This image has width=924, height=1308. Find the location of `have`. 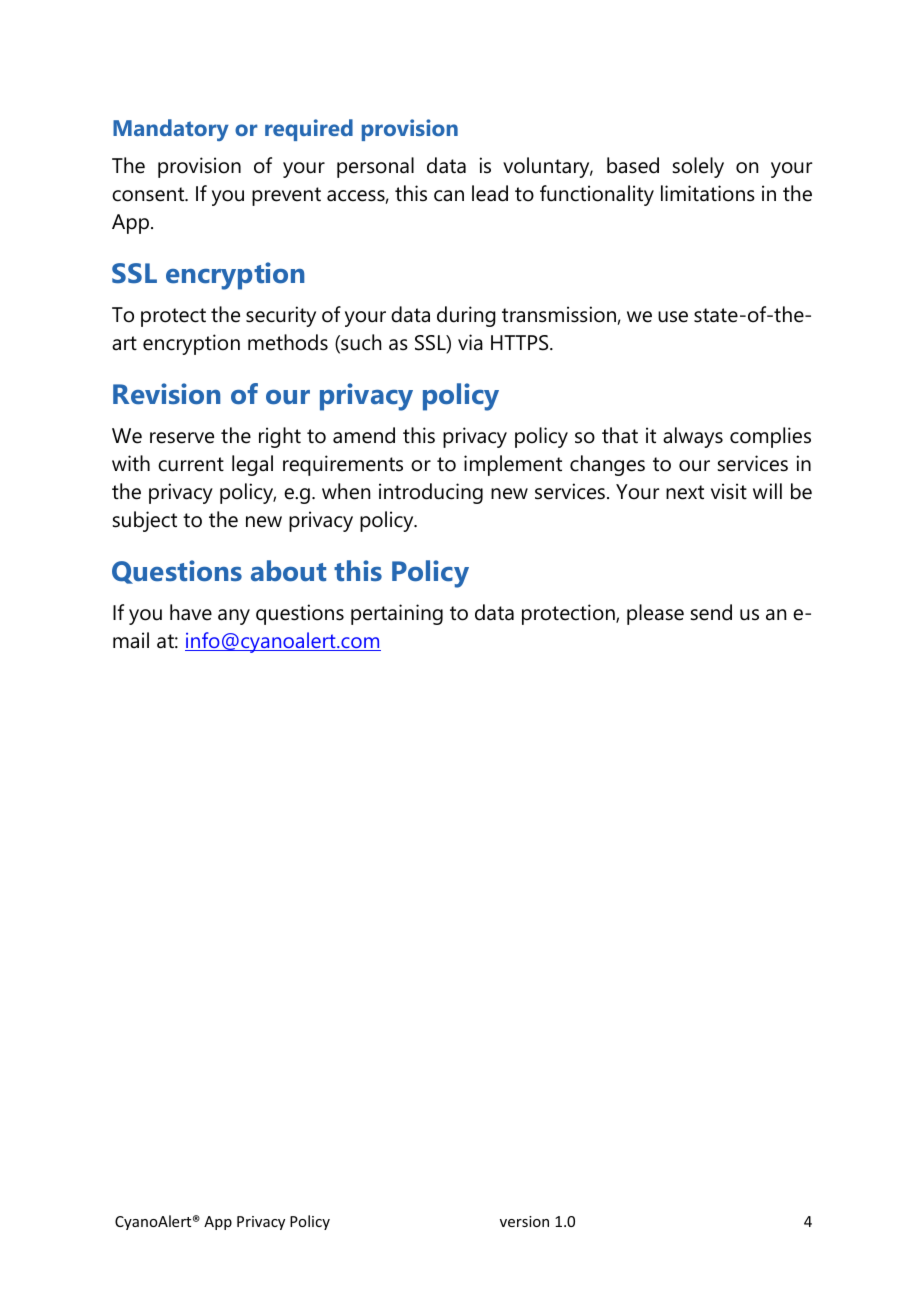

have is located at coordinates (191, 612).
